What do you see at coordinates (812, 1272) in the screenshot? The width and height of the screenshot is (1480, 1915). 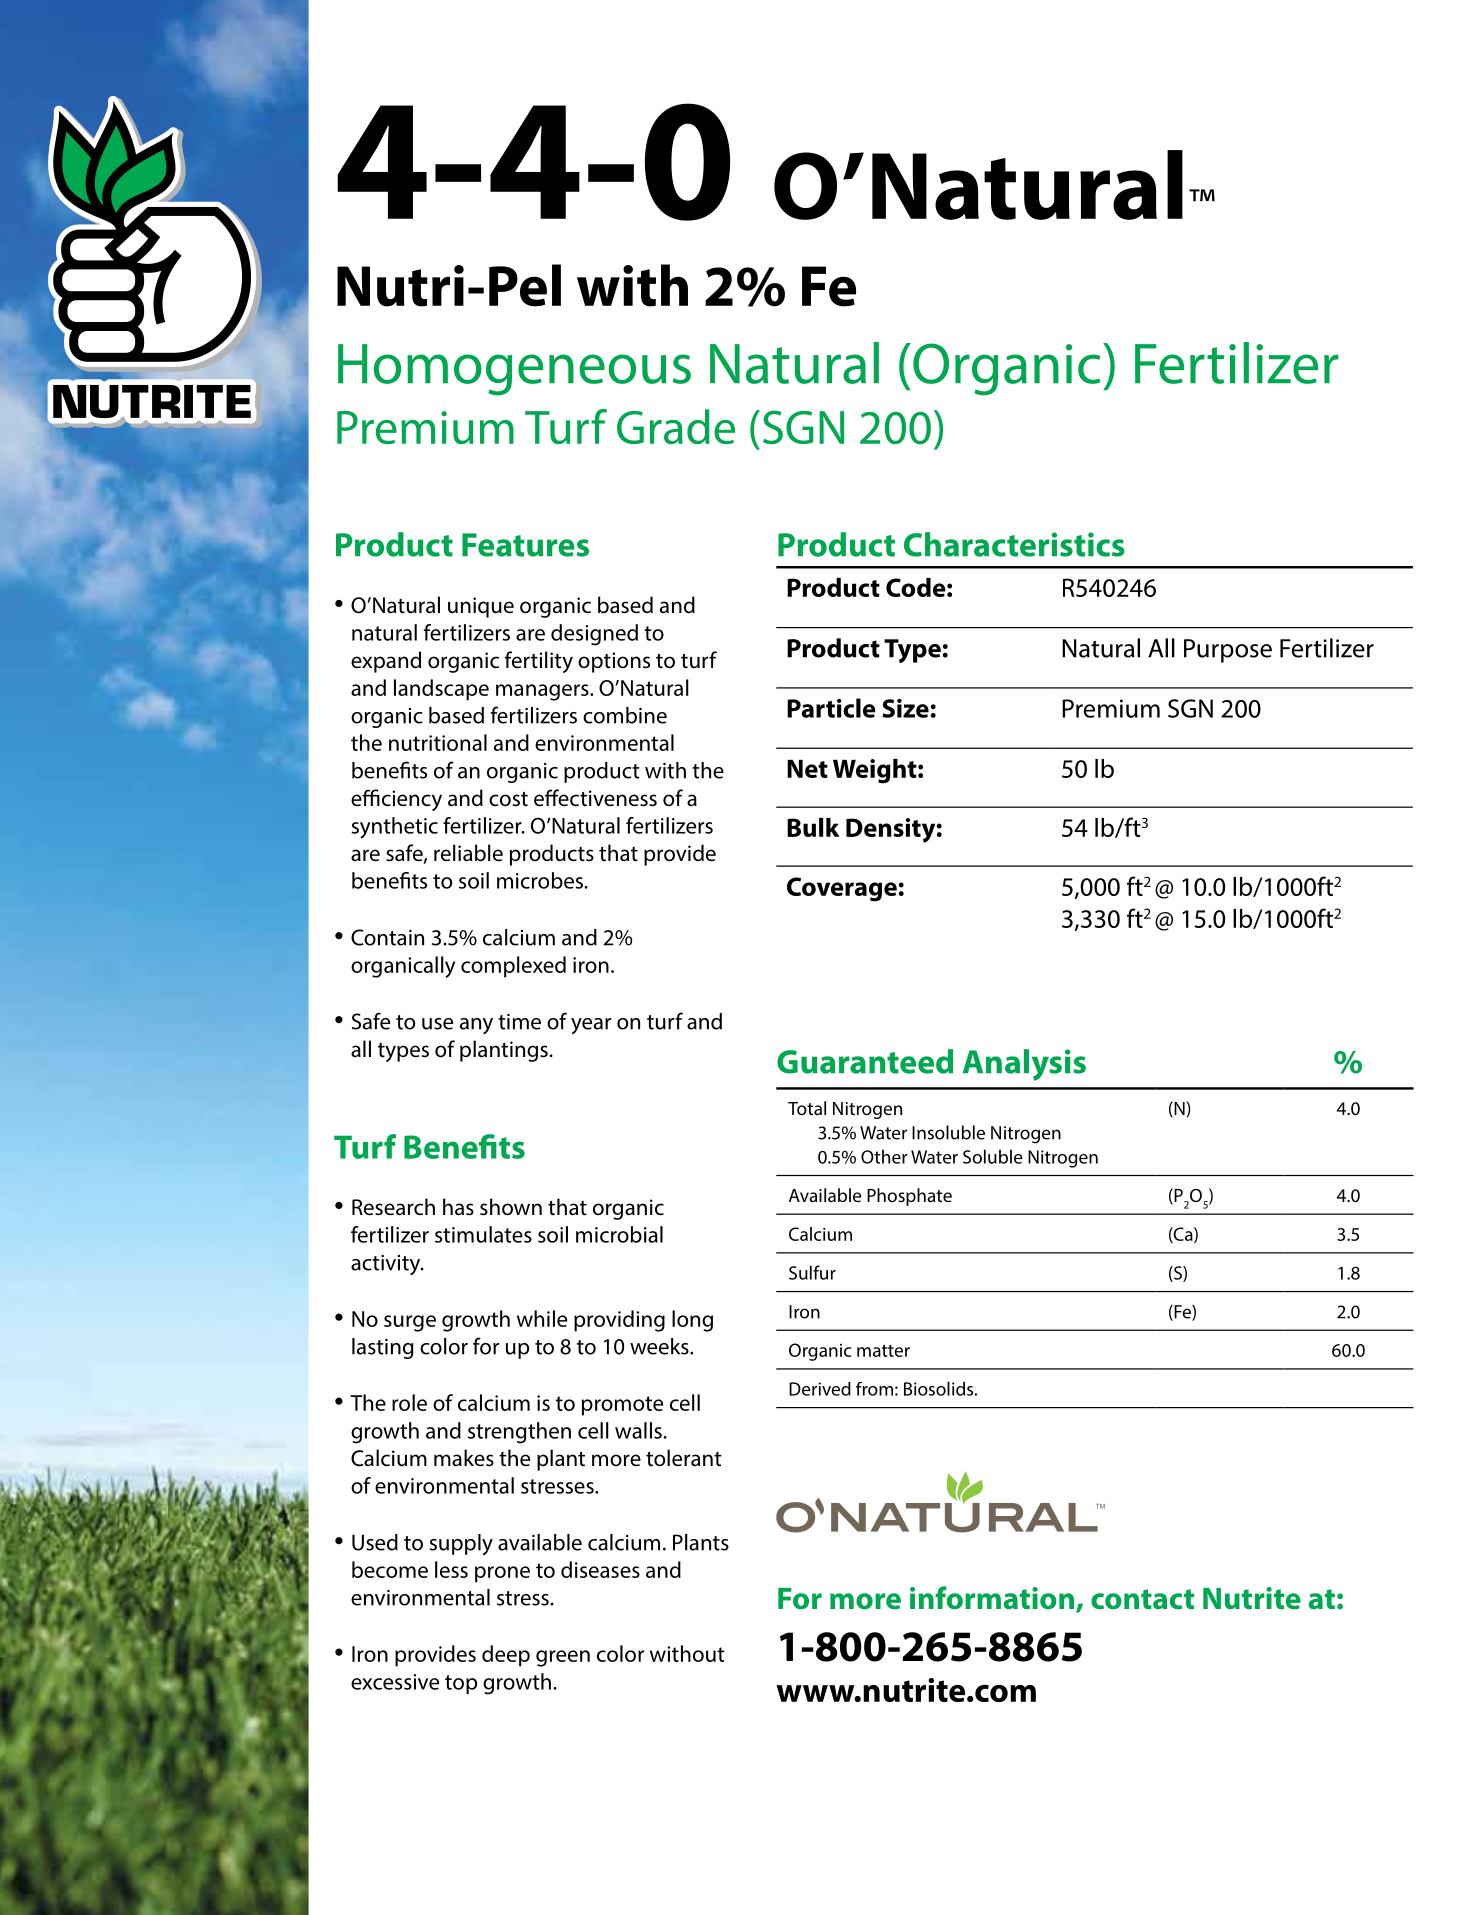 I see `Sulfur` at bounding box center [812, 1272].
